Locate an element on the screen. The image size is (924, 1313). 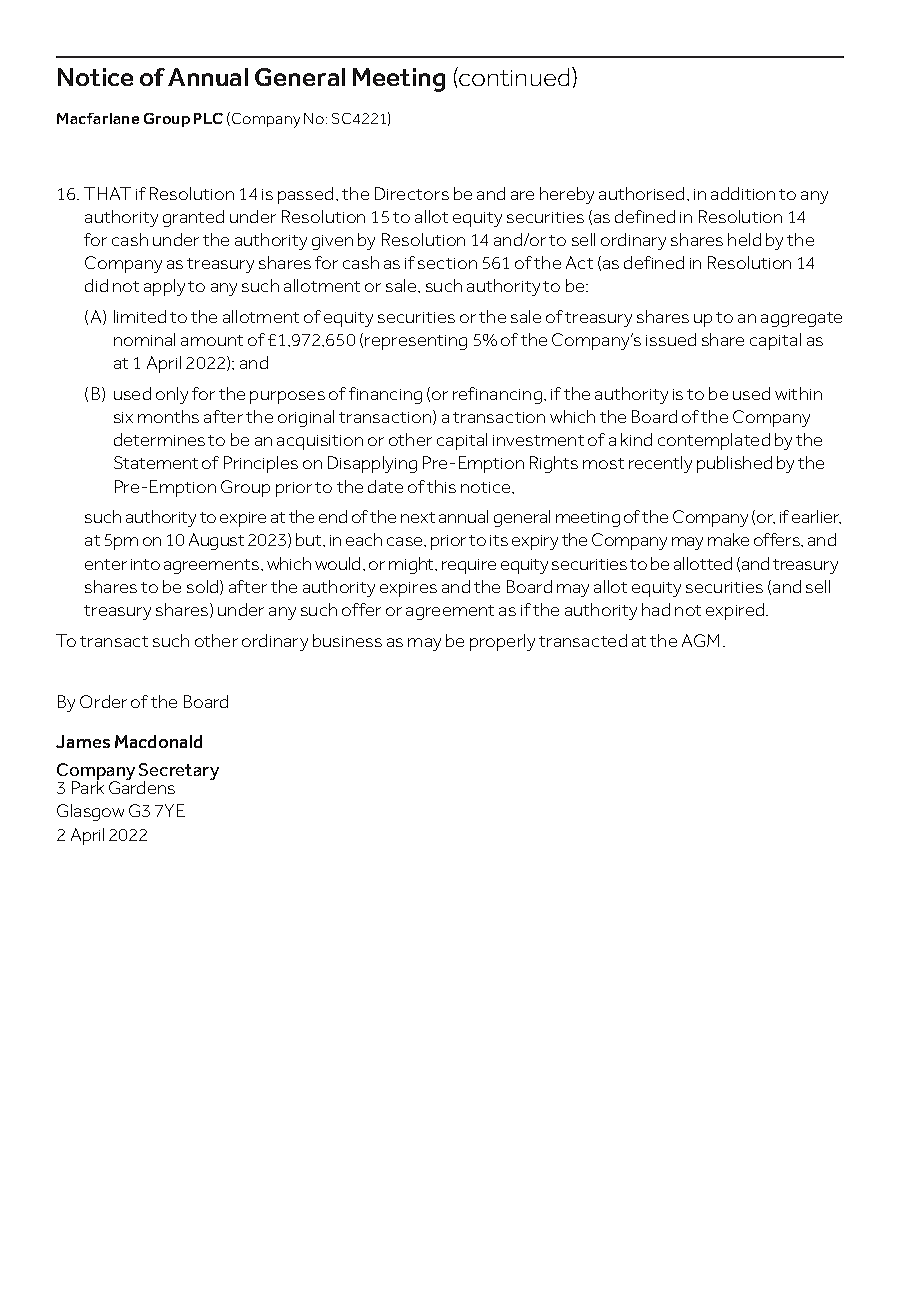
properly is located at coordinates (502, 642).
